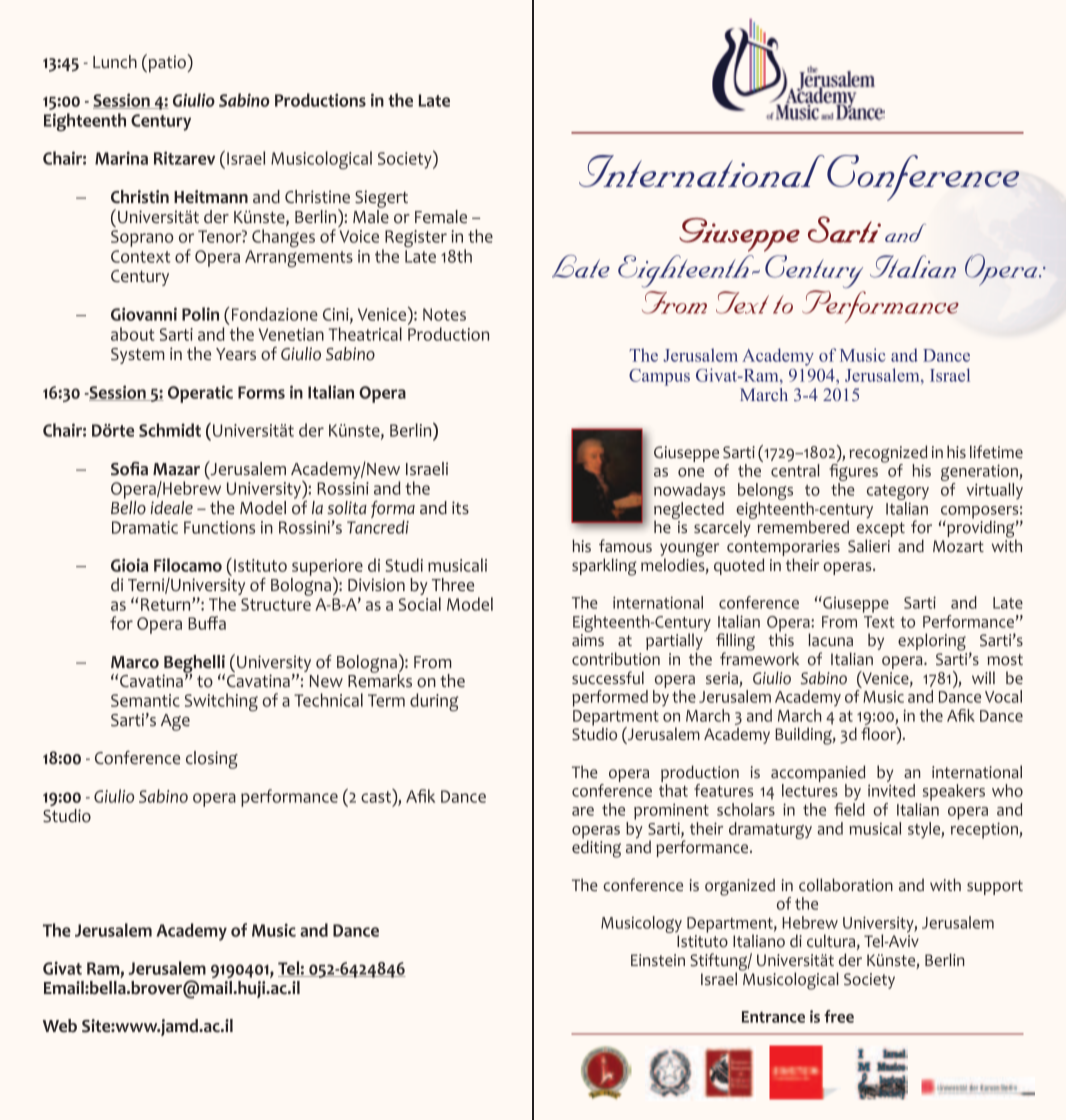  What do you see at coordinates (121, 158) in the screenshot?
I see `Marina` at bounding box center [121, 158].
